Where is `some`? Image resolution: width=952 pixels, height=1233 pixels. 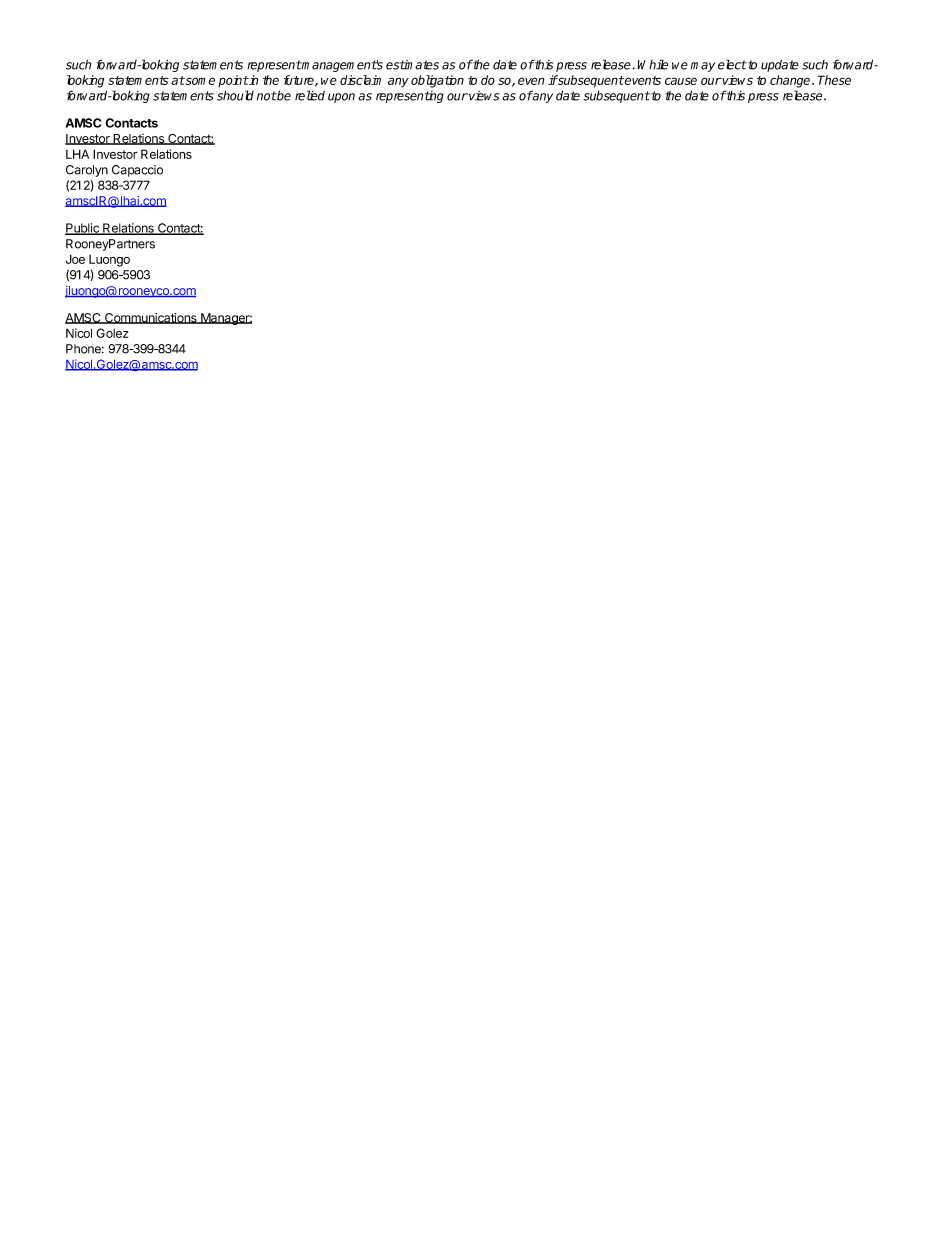
some is located at coordinates (199, 81).
